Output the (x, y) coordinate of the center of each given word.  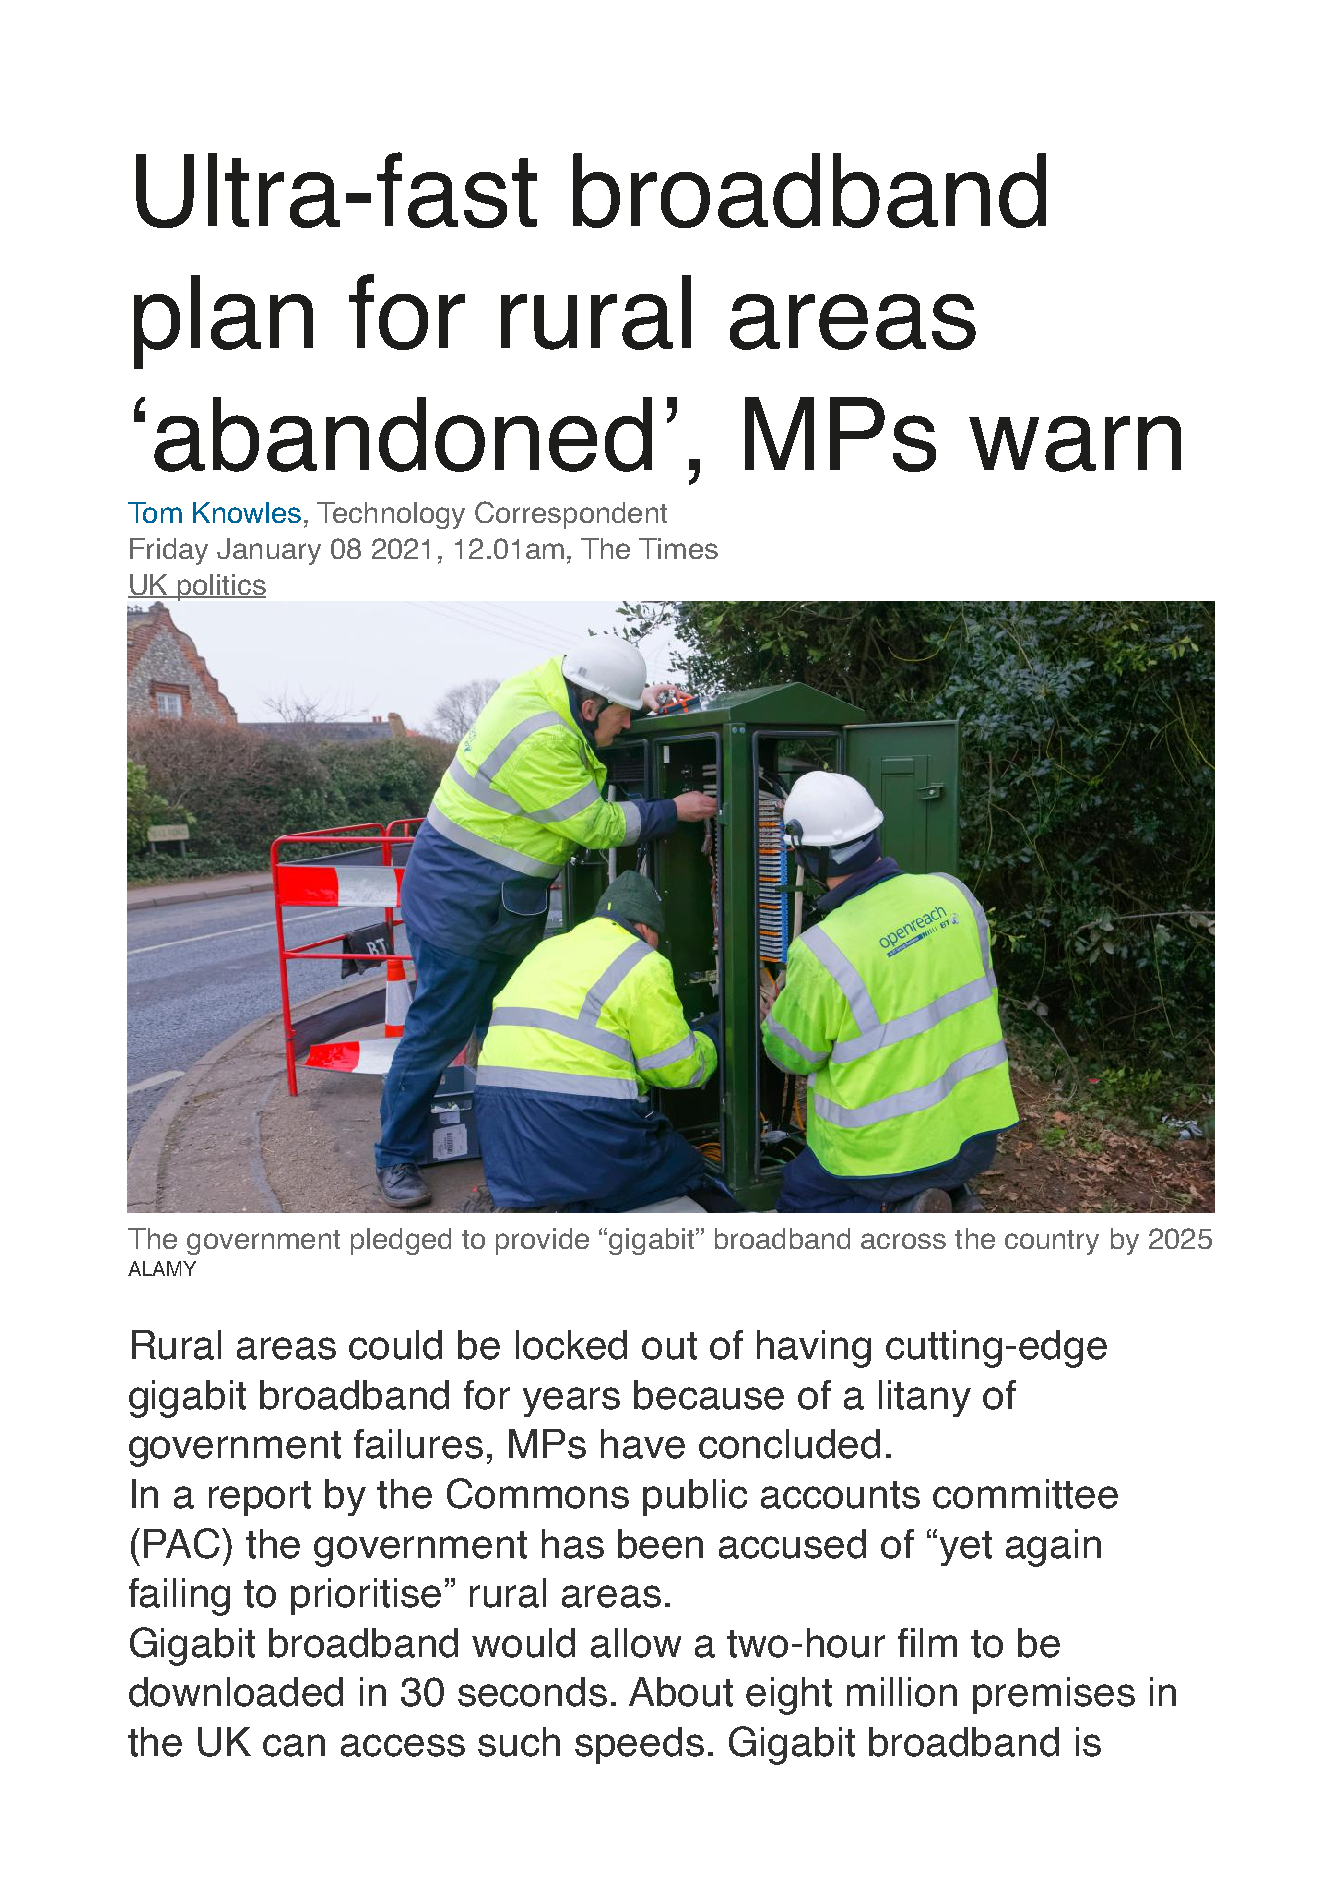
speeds (639, 1745)
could (395, 1345)
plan (223, 322)
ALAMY (162, 1268)
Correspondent (571, 515)
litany (925, 1398)
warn (1075, 444)
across (903, 1241)
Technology (391, 515)
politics (221, 587)
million (902, 1692)
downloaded (236, 1692)
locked (571, 1345)
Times (678, 548)
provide (542, 1241)
